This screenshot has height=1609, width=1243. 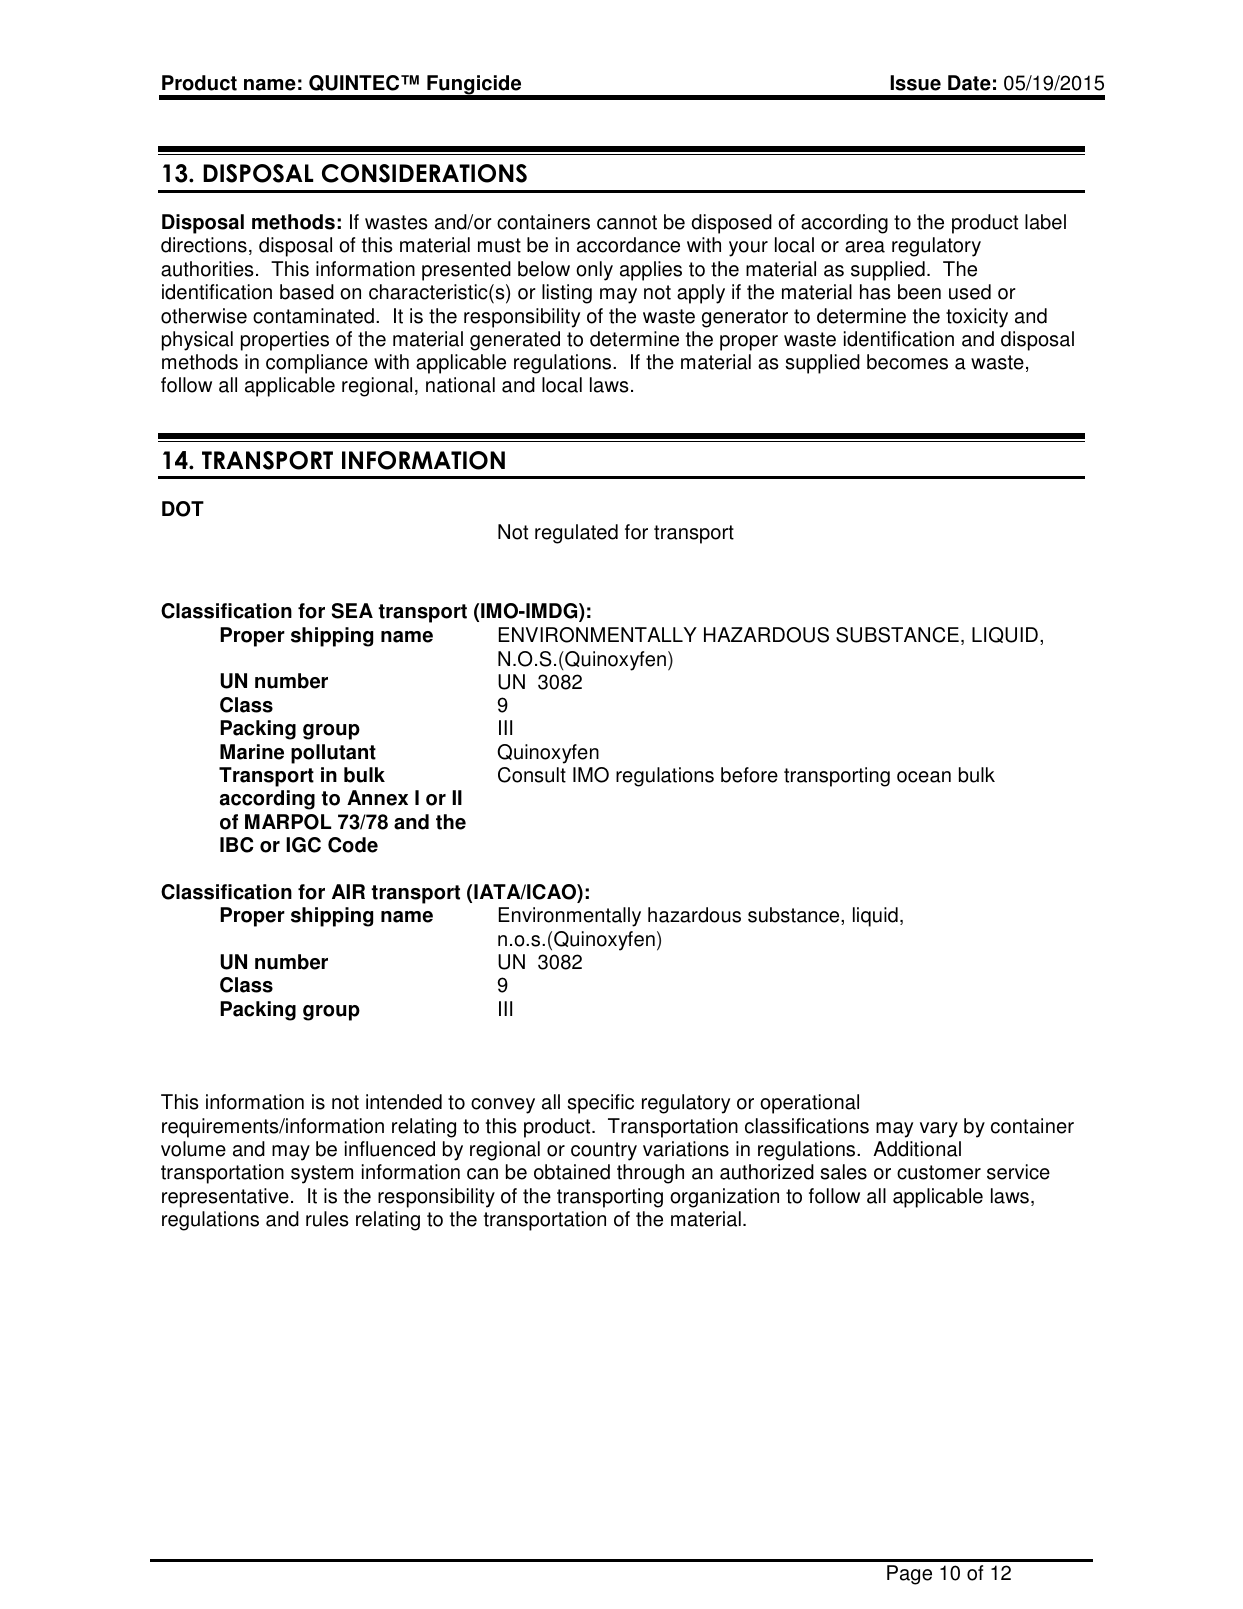 I want to click on ocean, so click(x=924, y=777).
